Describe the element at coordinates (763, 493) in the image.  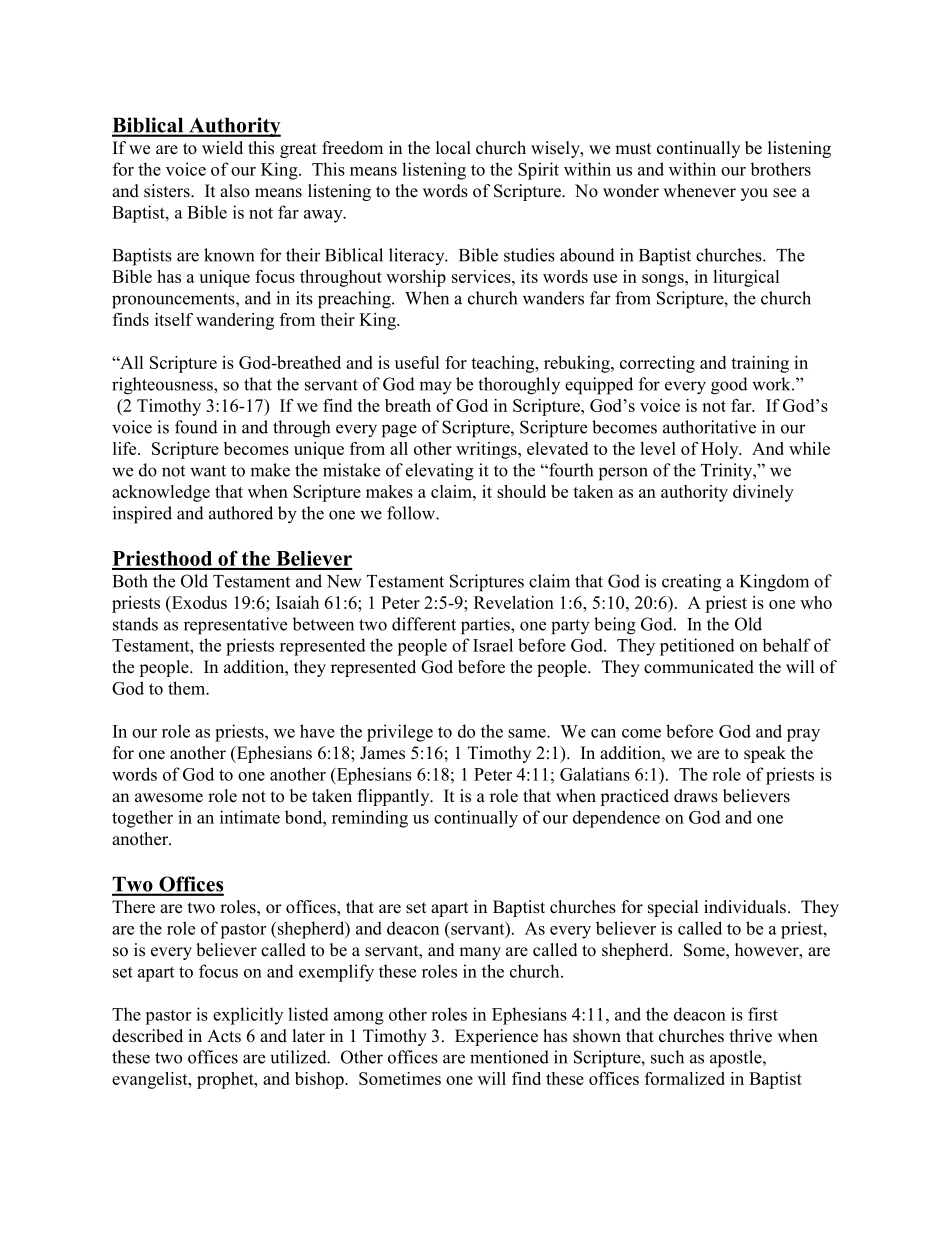
I see `divinely` at that location.
